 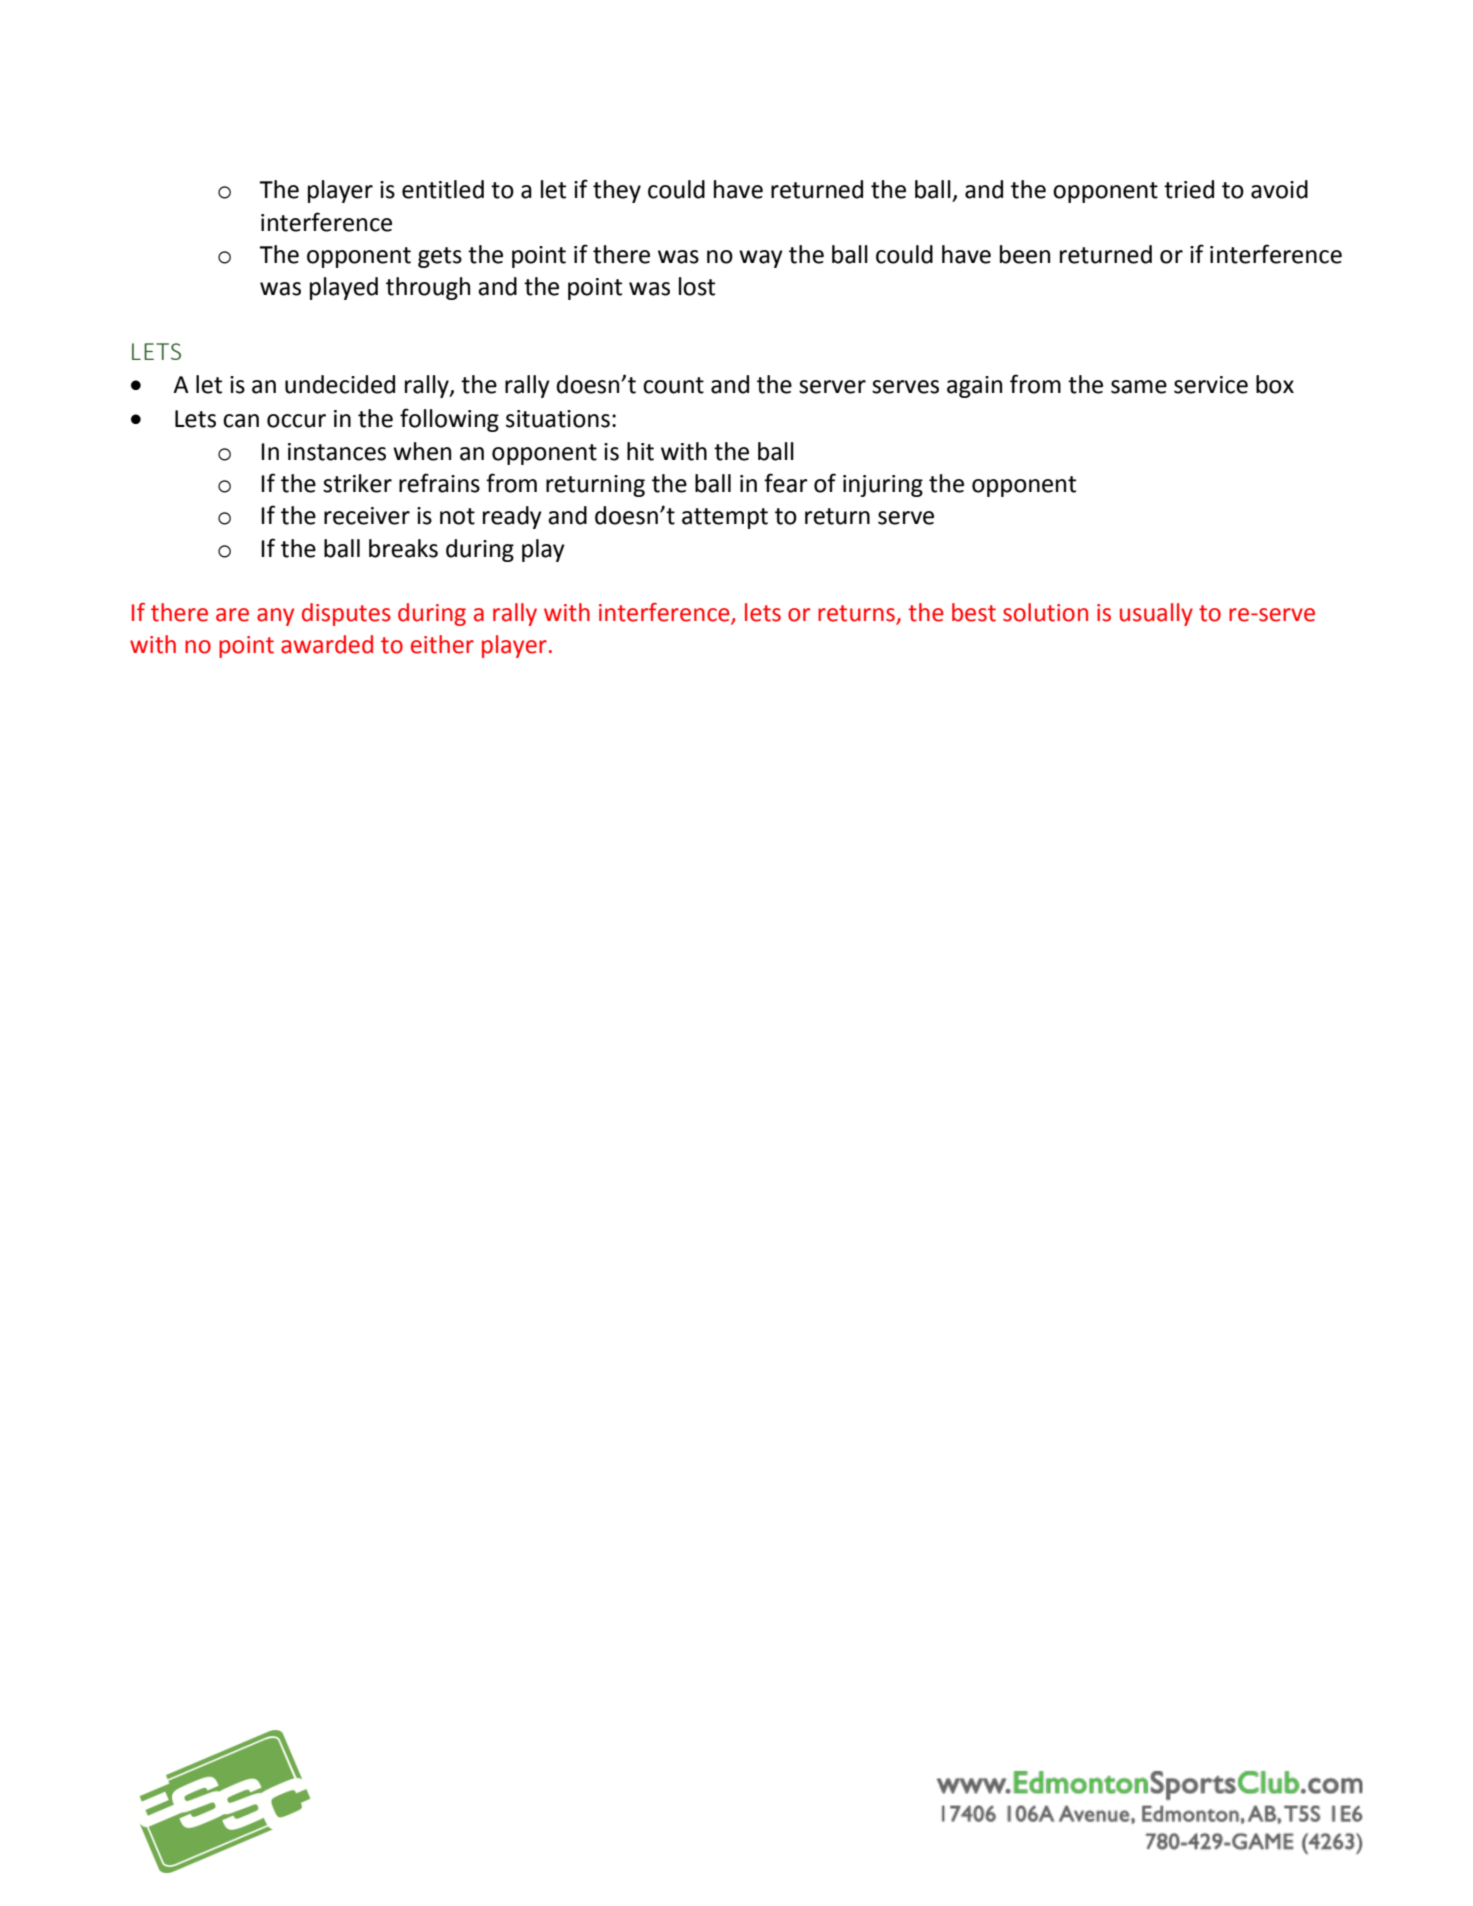 What do you see at coordinates (443, 189) in the screenshot?
I see `entitled` at bounding box center [443, 189].
